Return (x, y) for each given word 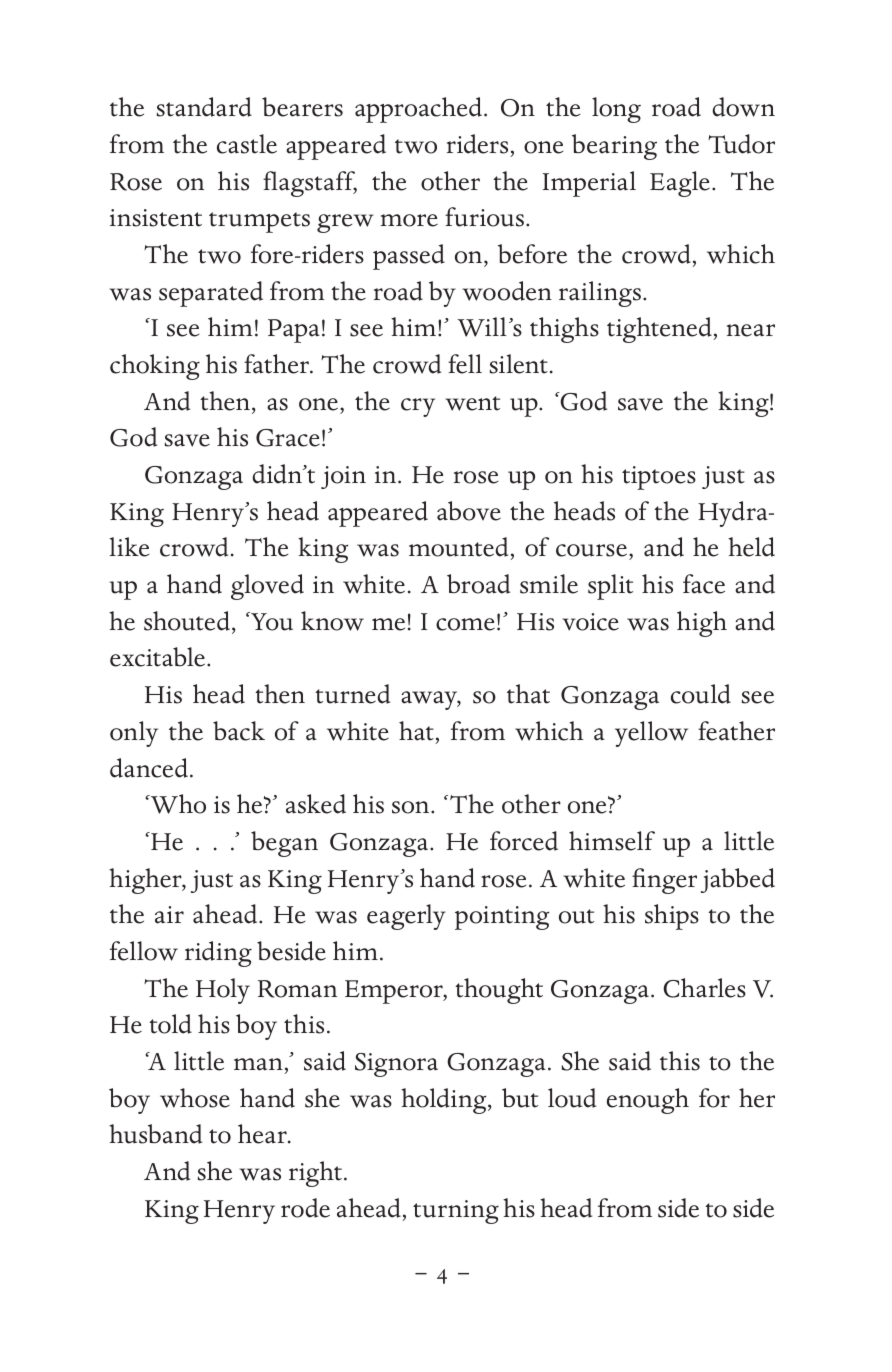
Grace (288, 438)
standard (204, 107)
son (412, 807)
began (284, 844)
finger (664, 881)
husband (155, 1134)
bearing (614, 147)
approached (420, 110)
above (469, 511)
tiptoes (659, 478)
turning (456, 1212)
